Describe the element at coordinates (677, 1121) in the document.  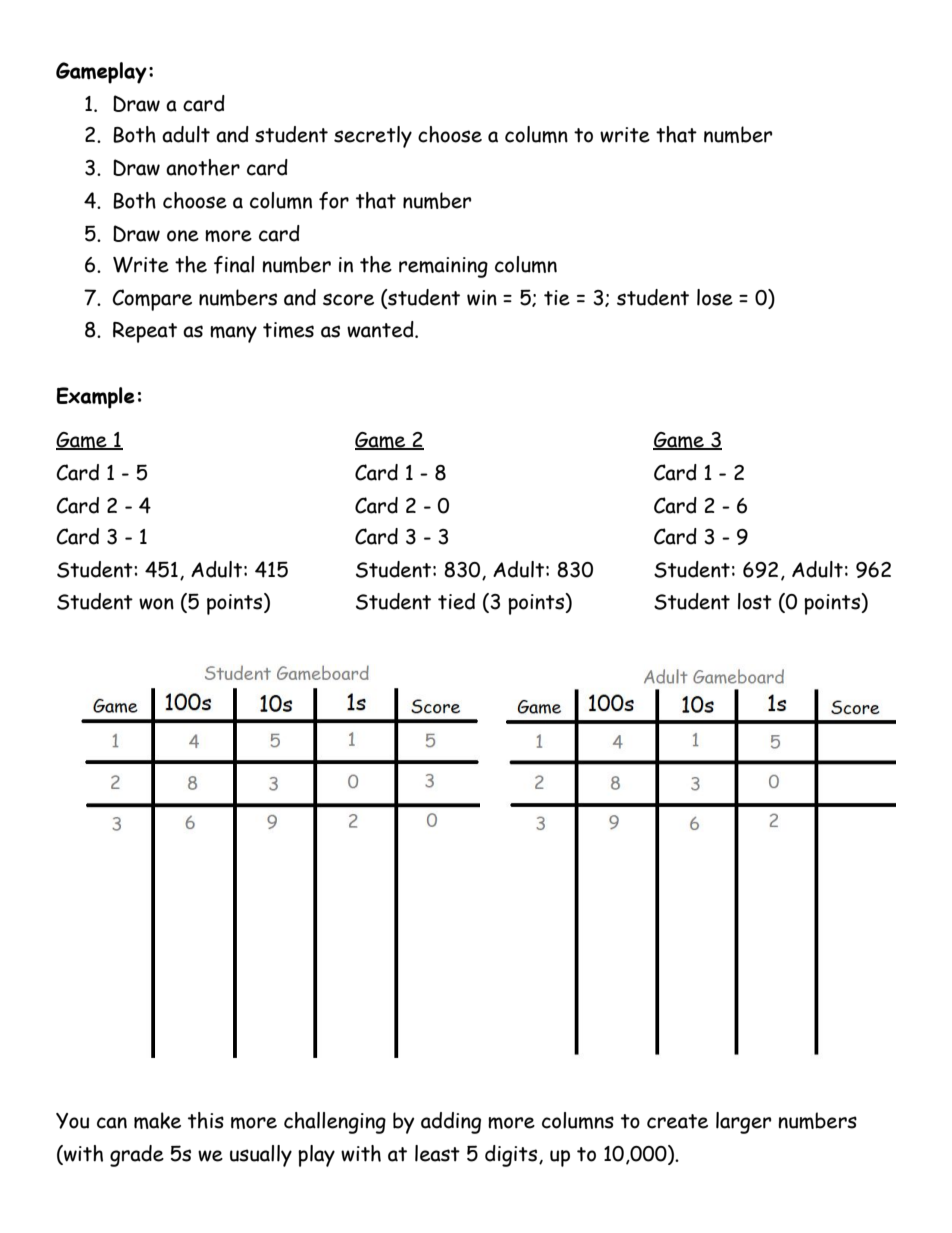
I see `create` at that location.
